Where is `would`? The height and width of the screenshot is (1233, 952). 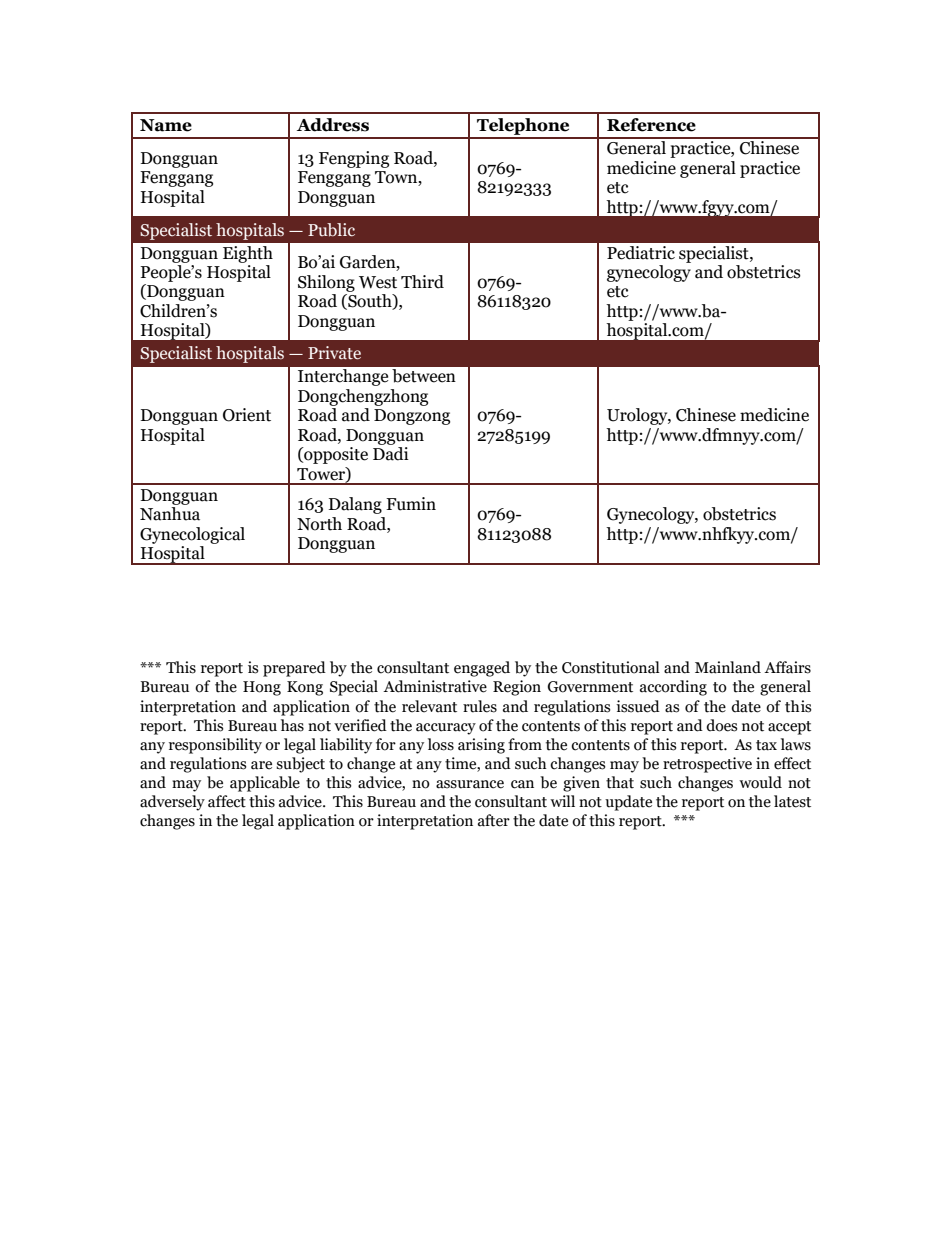
would is located at coordinates (760, 782).
